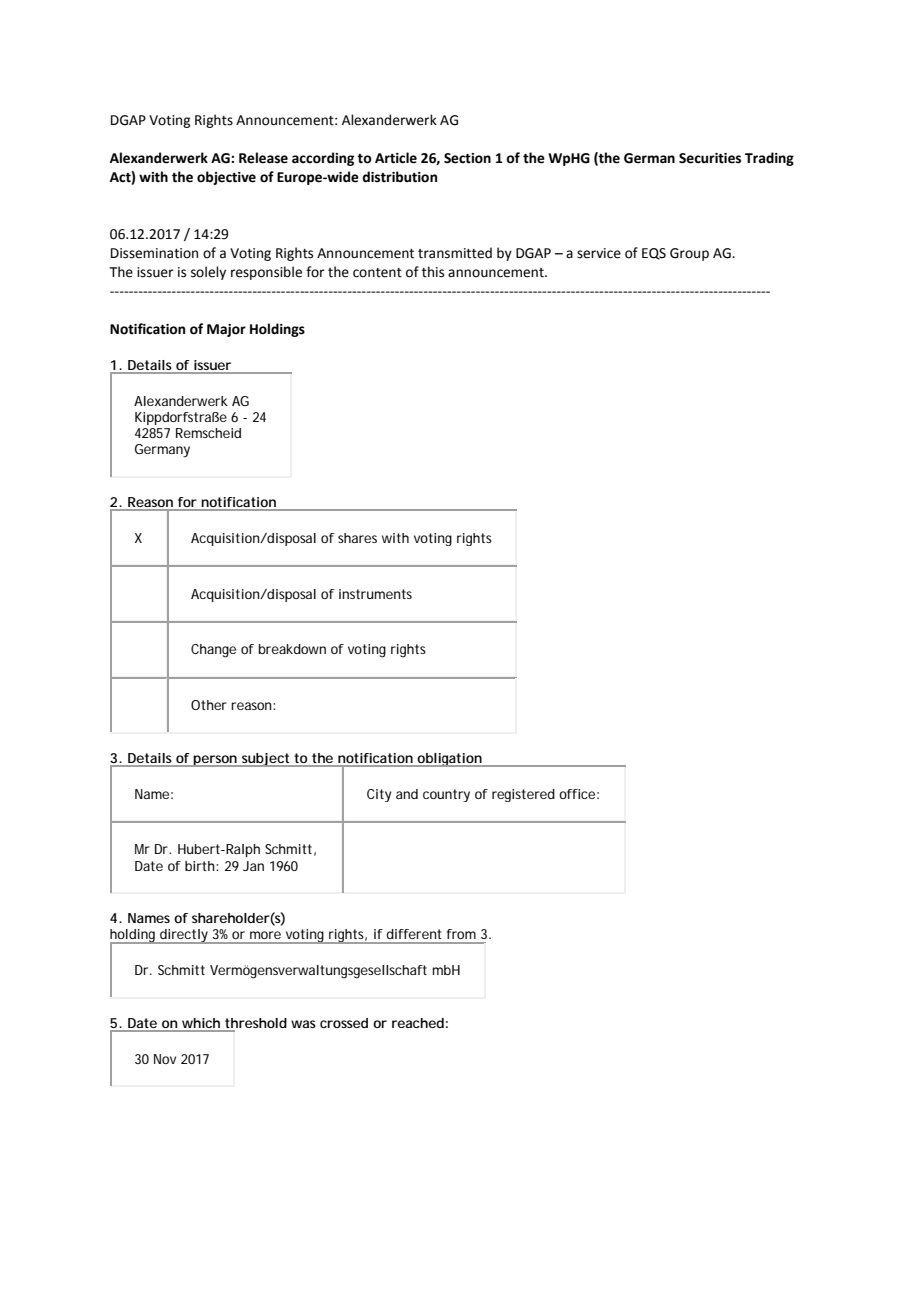  What do you see at coordinates (253, 866) in the screenshot?
I see `Jan` at bounding box center [253, 866].
